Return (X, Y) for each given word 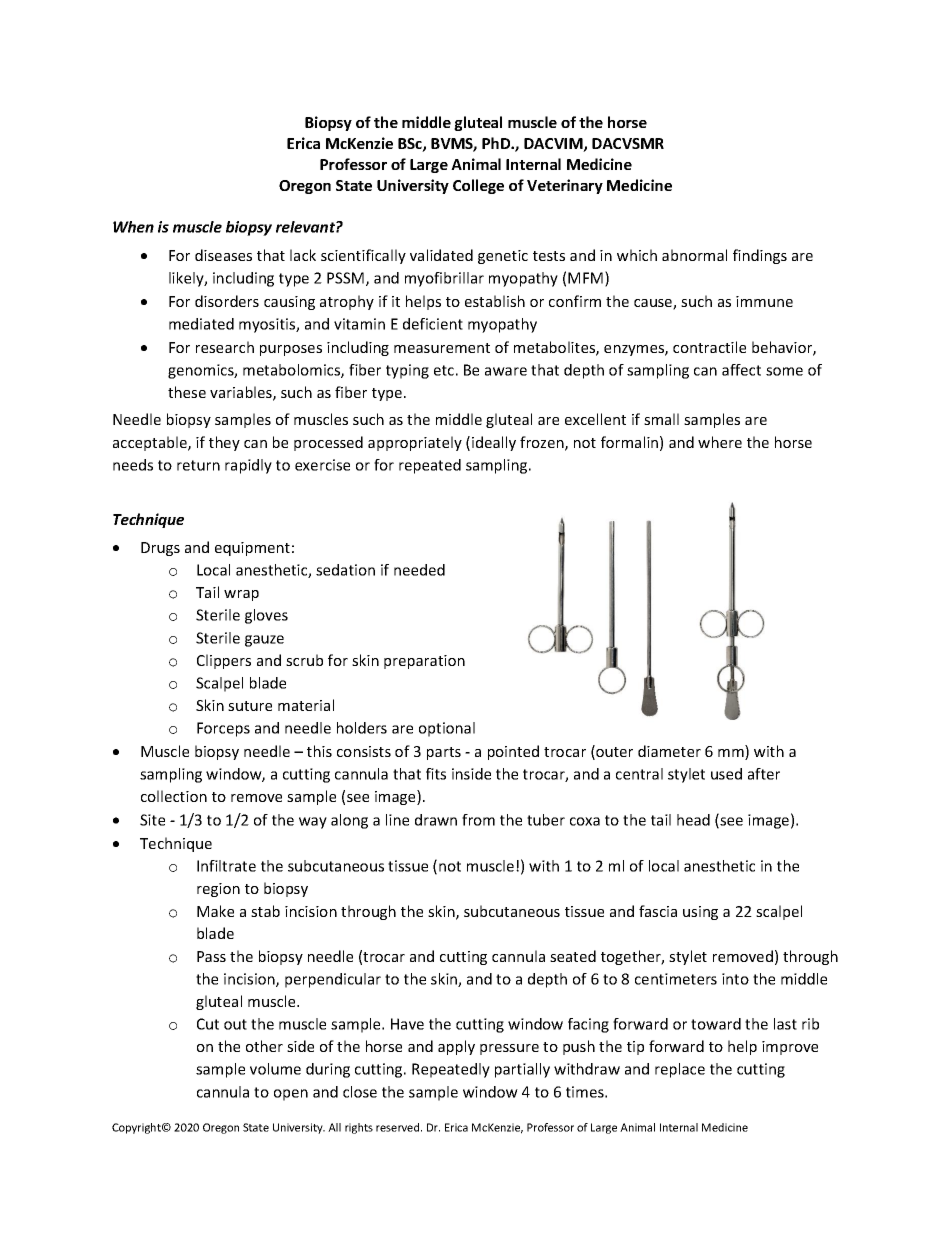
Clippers (224, 661)
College (478, 186)
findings (760, 256)
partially (522, 1070)
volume (275, 1069)
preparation (424, 662)
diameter (669, 751)
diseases (223, 255)
